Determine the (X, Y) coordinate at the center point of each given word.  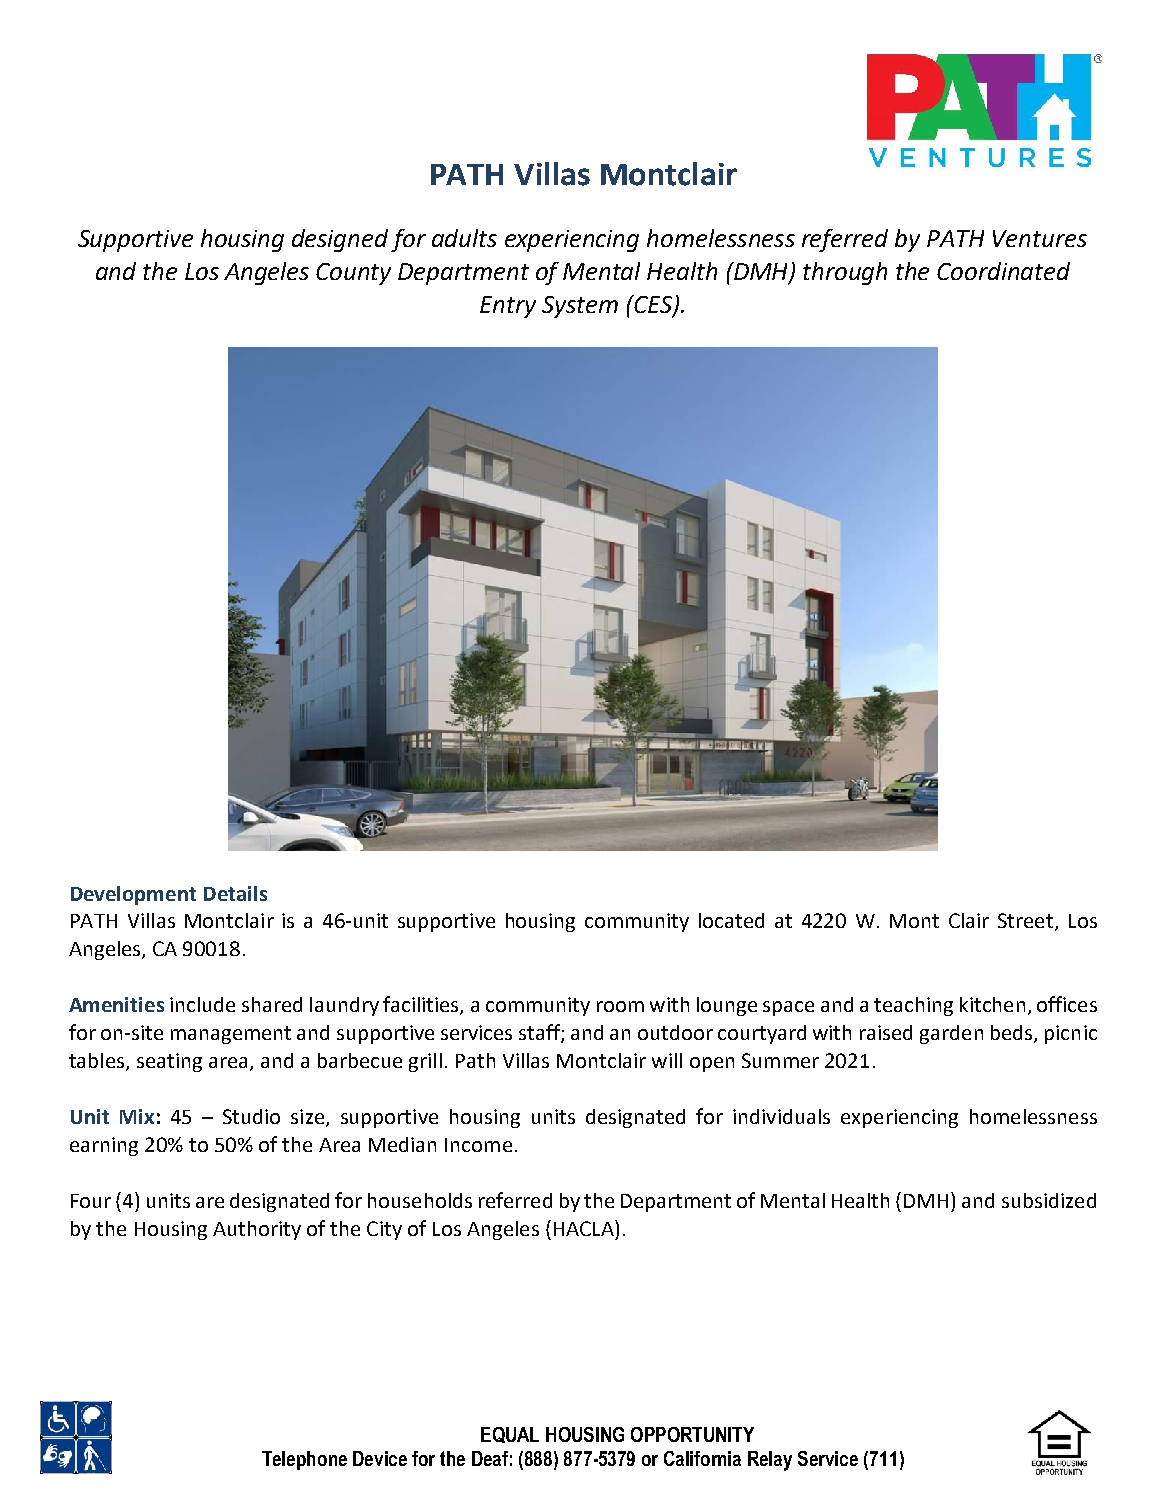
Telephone (304, 1460)
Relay (770, 1461)
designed (340, 240)
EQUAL (510, 1435)
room (620, 1006)
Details (235, 893)
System (580, 307)
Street (1025, 920)
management (231, 1035)
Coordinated (1003, 271)
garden (951, 1034)
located (731, 920)
